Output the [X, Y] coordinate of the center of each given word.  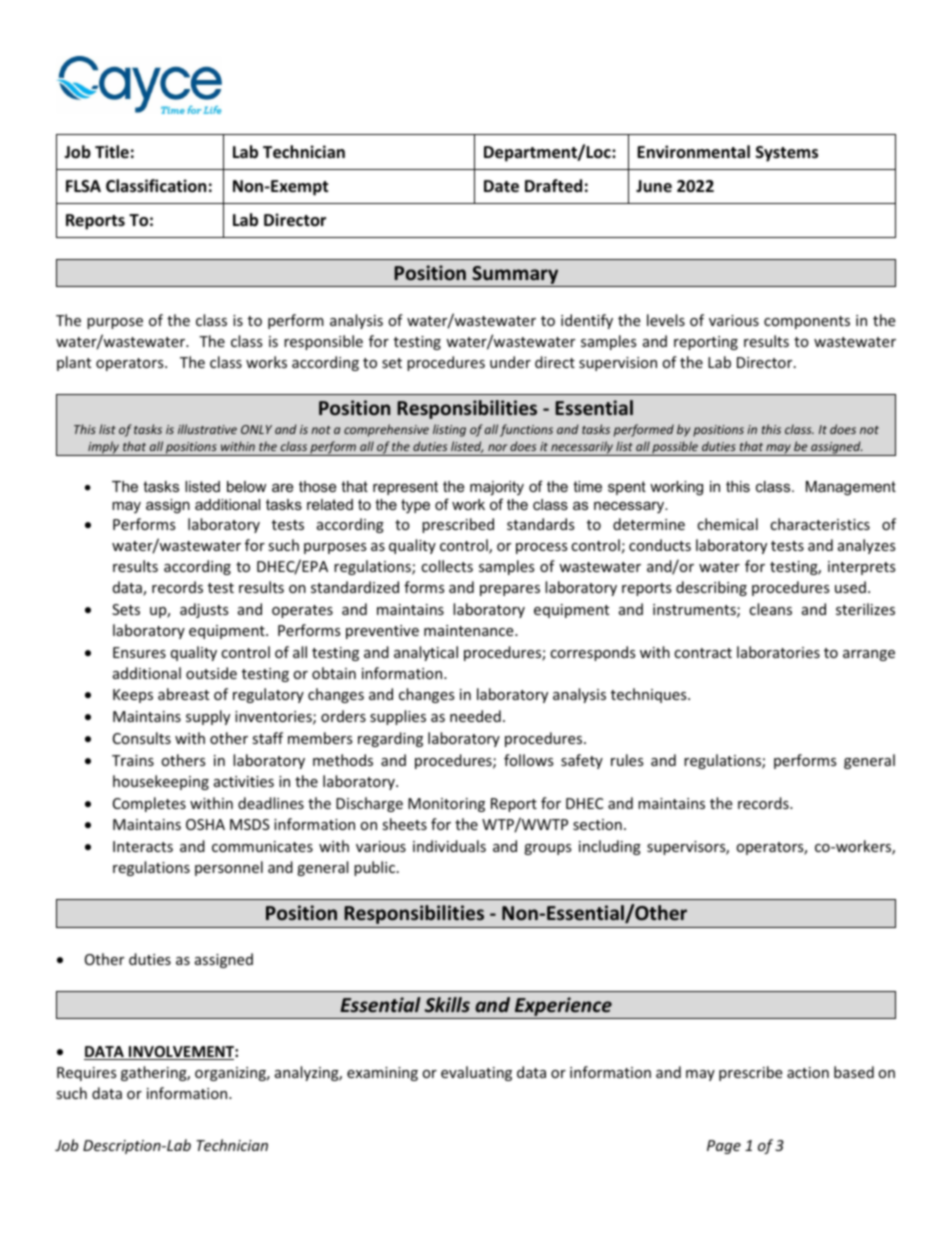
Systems [787, 154]
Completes [149, 804]
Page [724, 1147]
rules [627, 760]
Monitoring [446, 805]
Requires [87, 1074]
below [246, 486]
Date [501, 186]
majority [497, 488]
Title [112, 151]
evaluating [476, 1073]
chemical [727, 524]
